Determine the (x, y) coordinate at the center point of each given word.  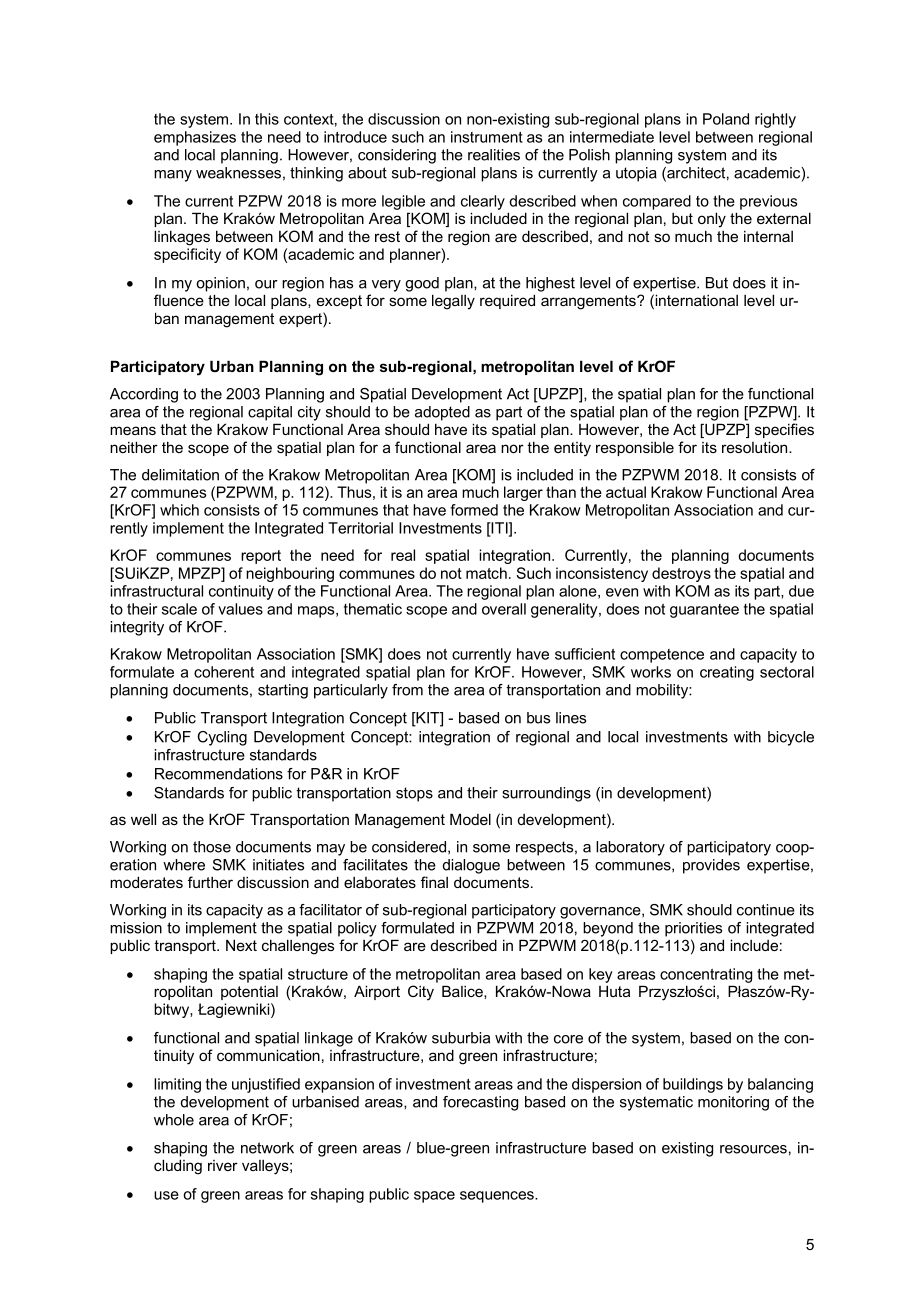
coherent (224, 672)
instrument (487, 137)
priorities (693, 929)
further (210, 882)
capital (270, 413)
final (434, 882)
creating (727, 673)
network (267, 1148)
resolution (756, 447)
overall (504, 609)
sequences (498, 1197)
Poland (726, 119)
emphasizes (195, 138)
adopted (442, 413)
